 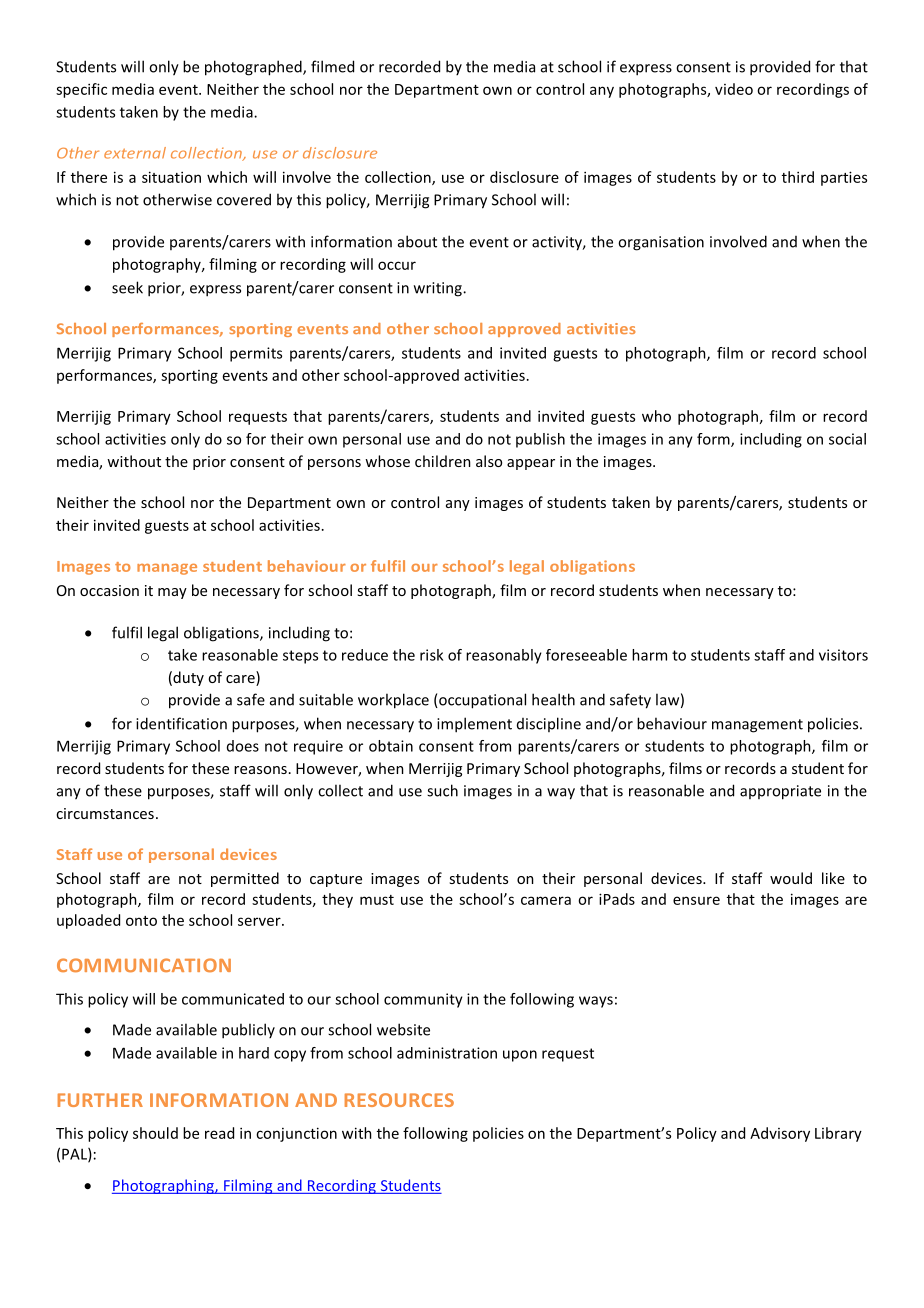 I want to click on video, so click(x=734, y=89).
